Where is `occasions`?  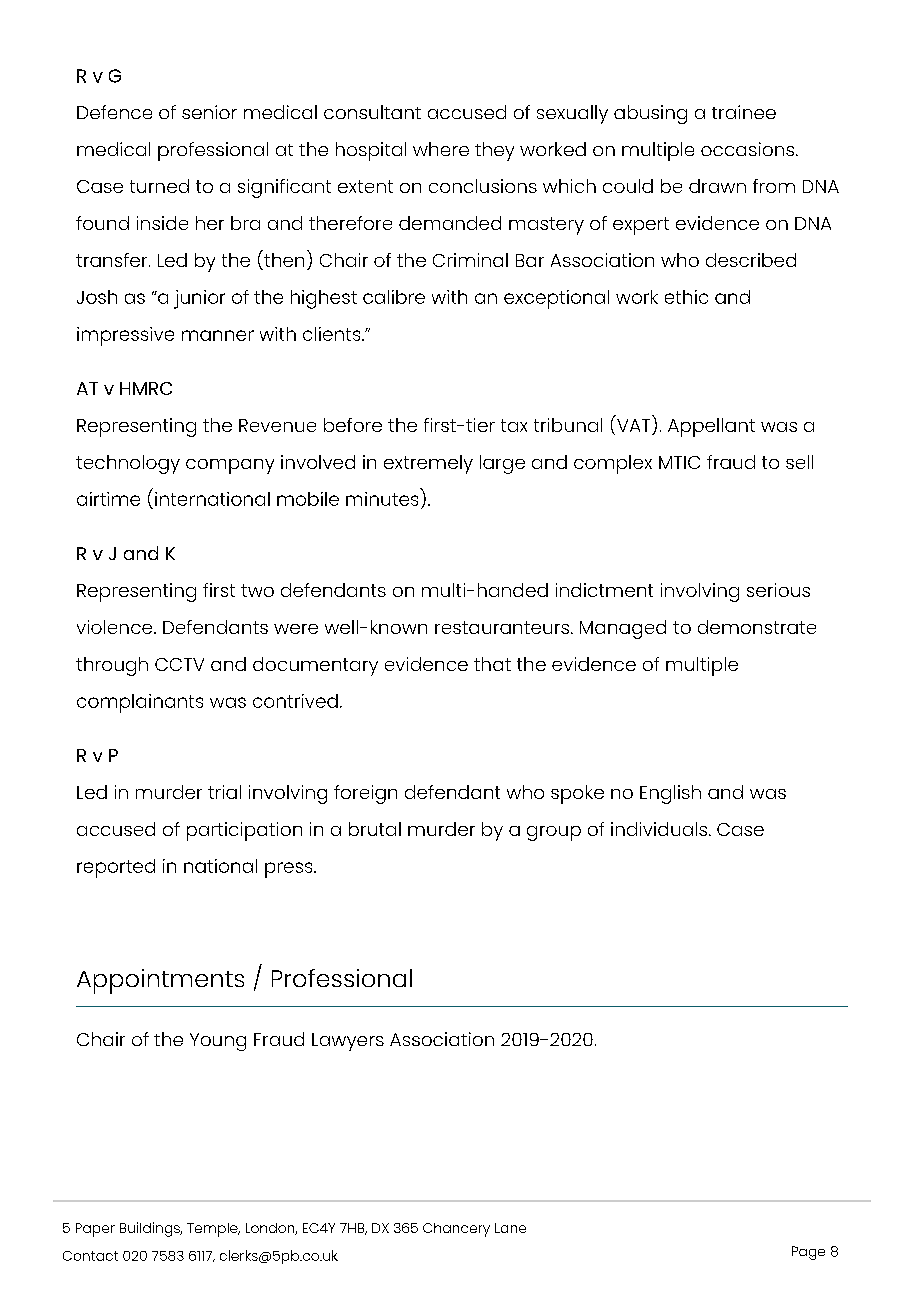
occasions is located at coordinates (747, 149).
